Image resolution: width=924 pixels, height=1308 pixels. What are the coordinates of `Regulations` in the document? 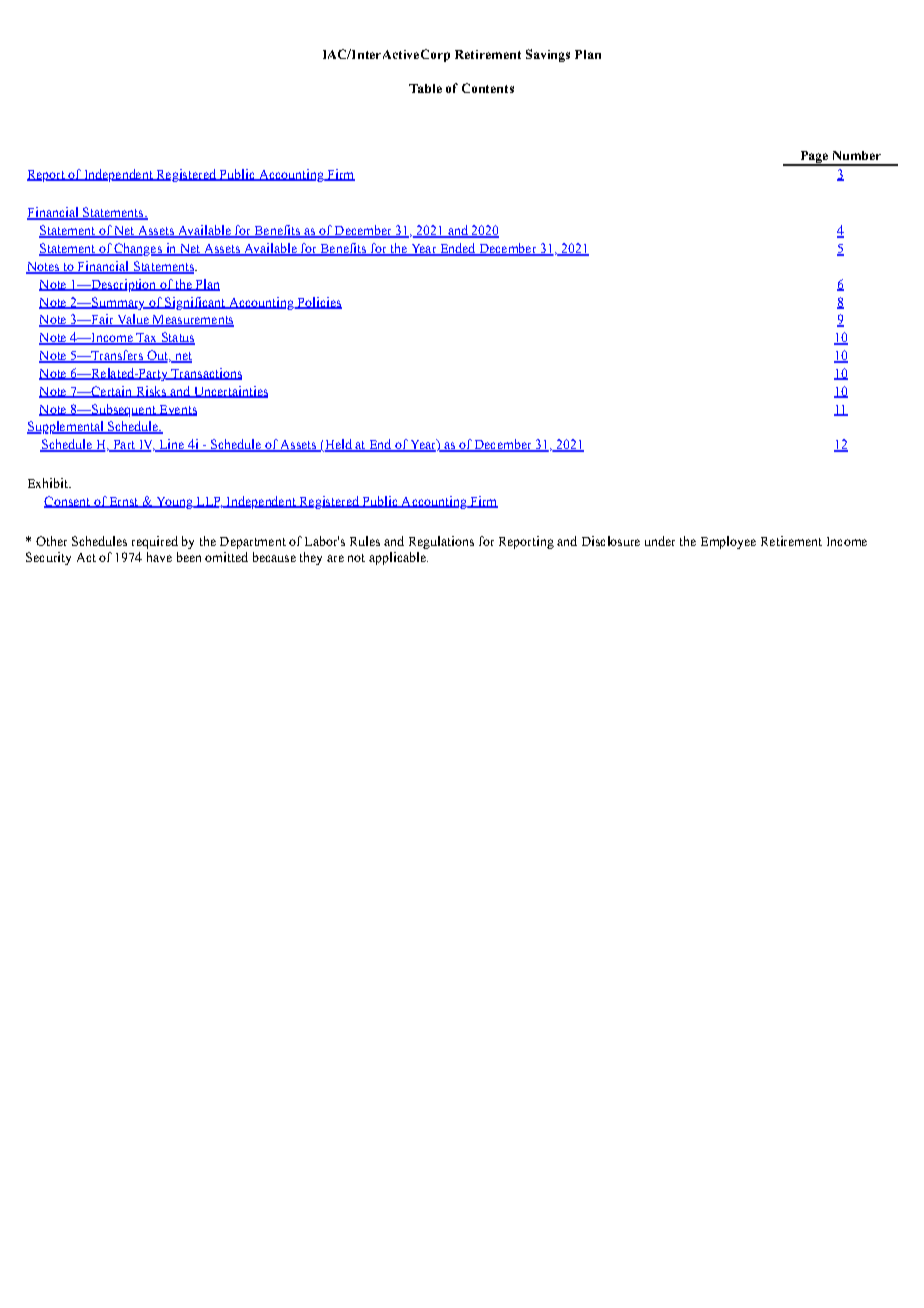 It's located at (441, 542).
